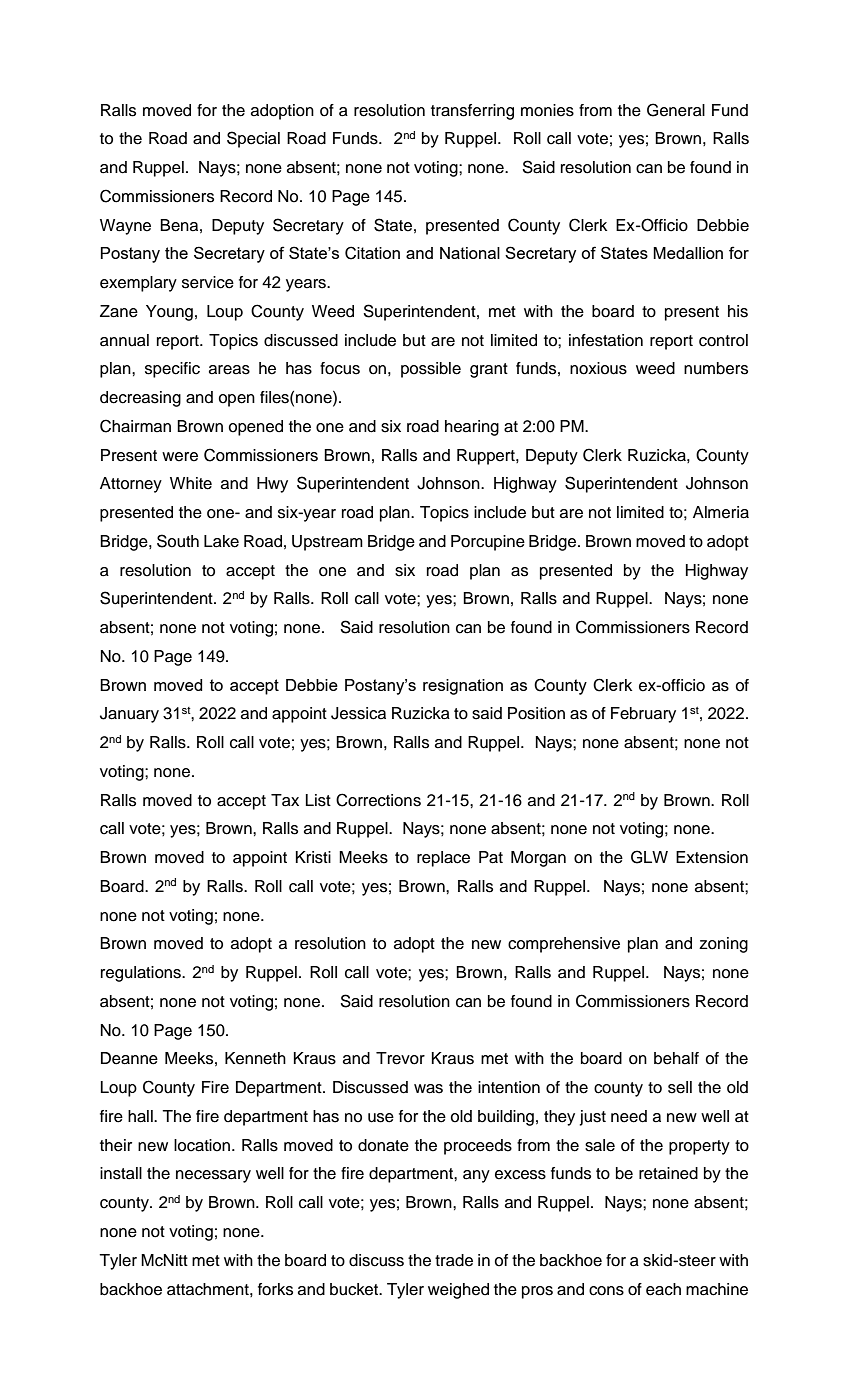 This screenshot has width=849, height=1400. Describe the element at coordinates (643, 715) in the screenshot. I see `February` at that location.
